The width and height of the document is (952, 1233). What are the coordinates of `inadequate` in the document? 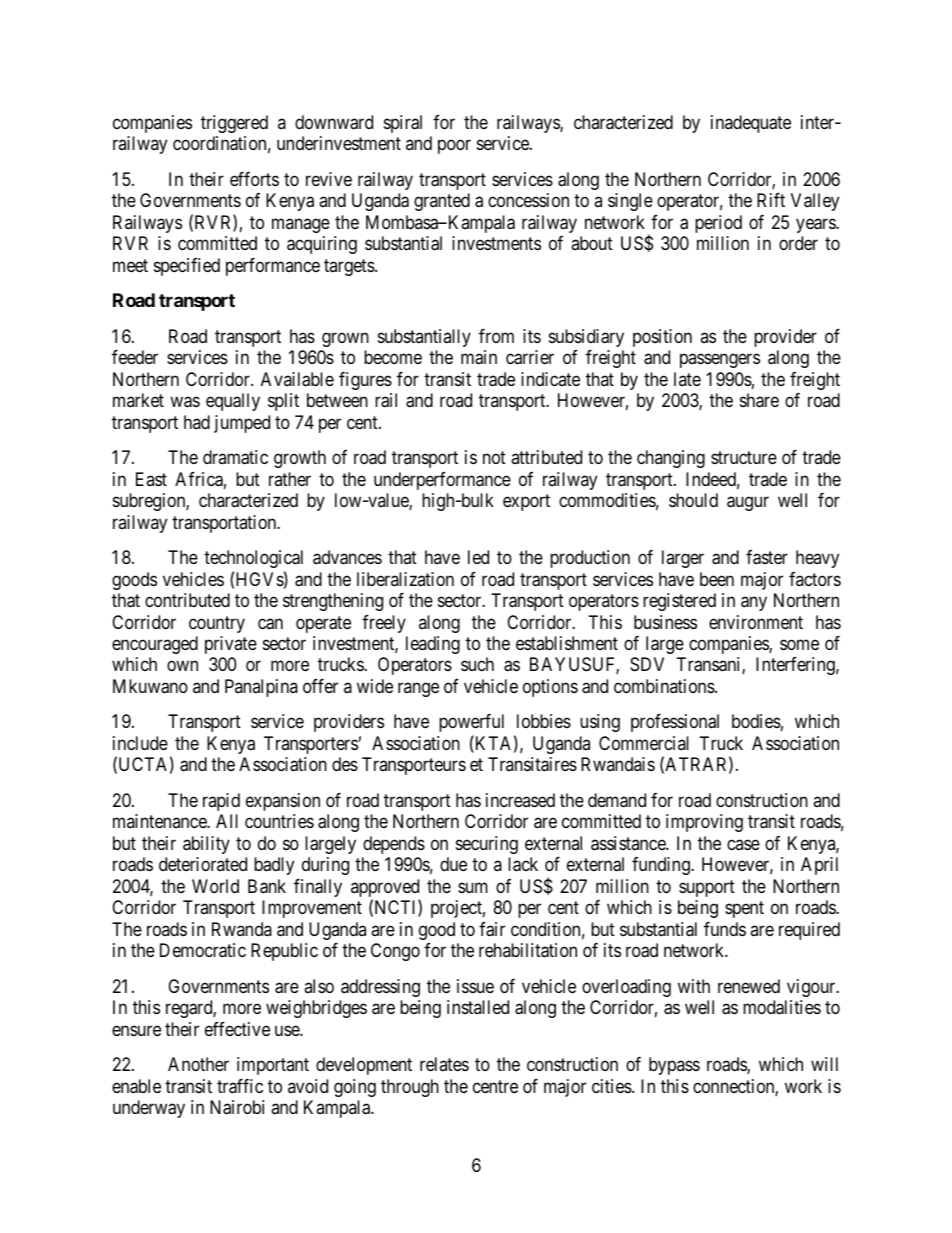 It's located at (751, 124).
